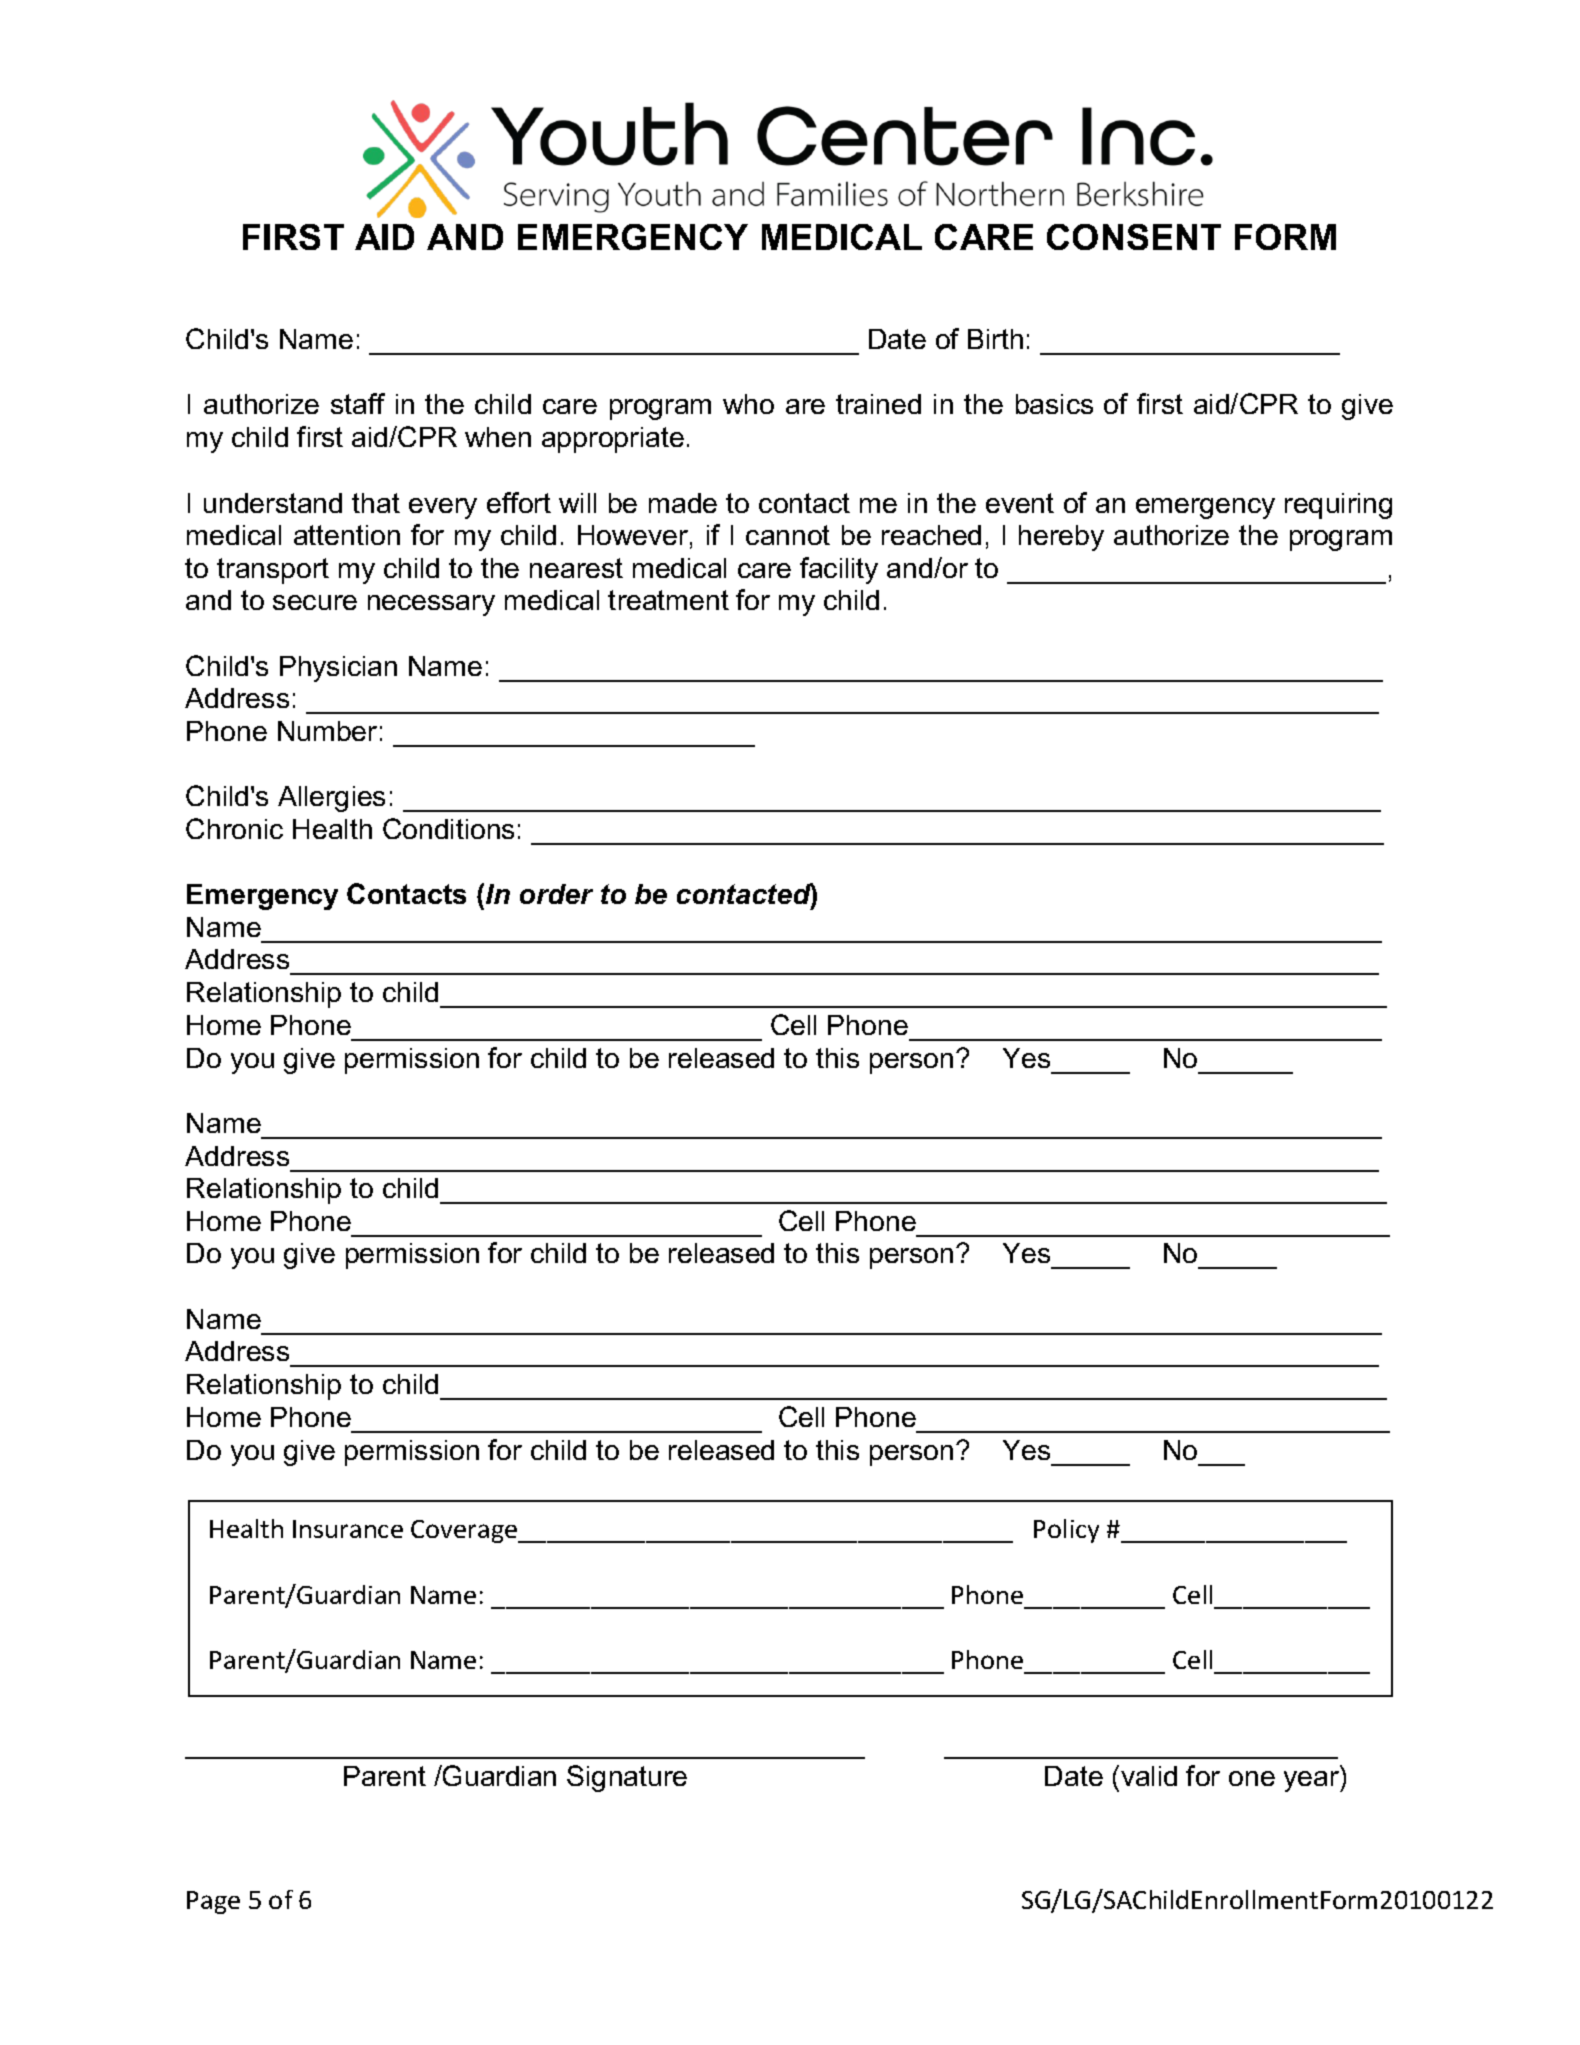 The width and height of the document is (1580, 2045). Describe the element at coordinates (1149, 1776) in the document. I see `valid` at that location.
